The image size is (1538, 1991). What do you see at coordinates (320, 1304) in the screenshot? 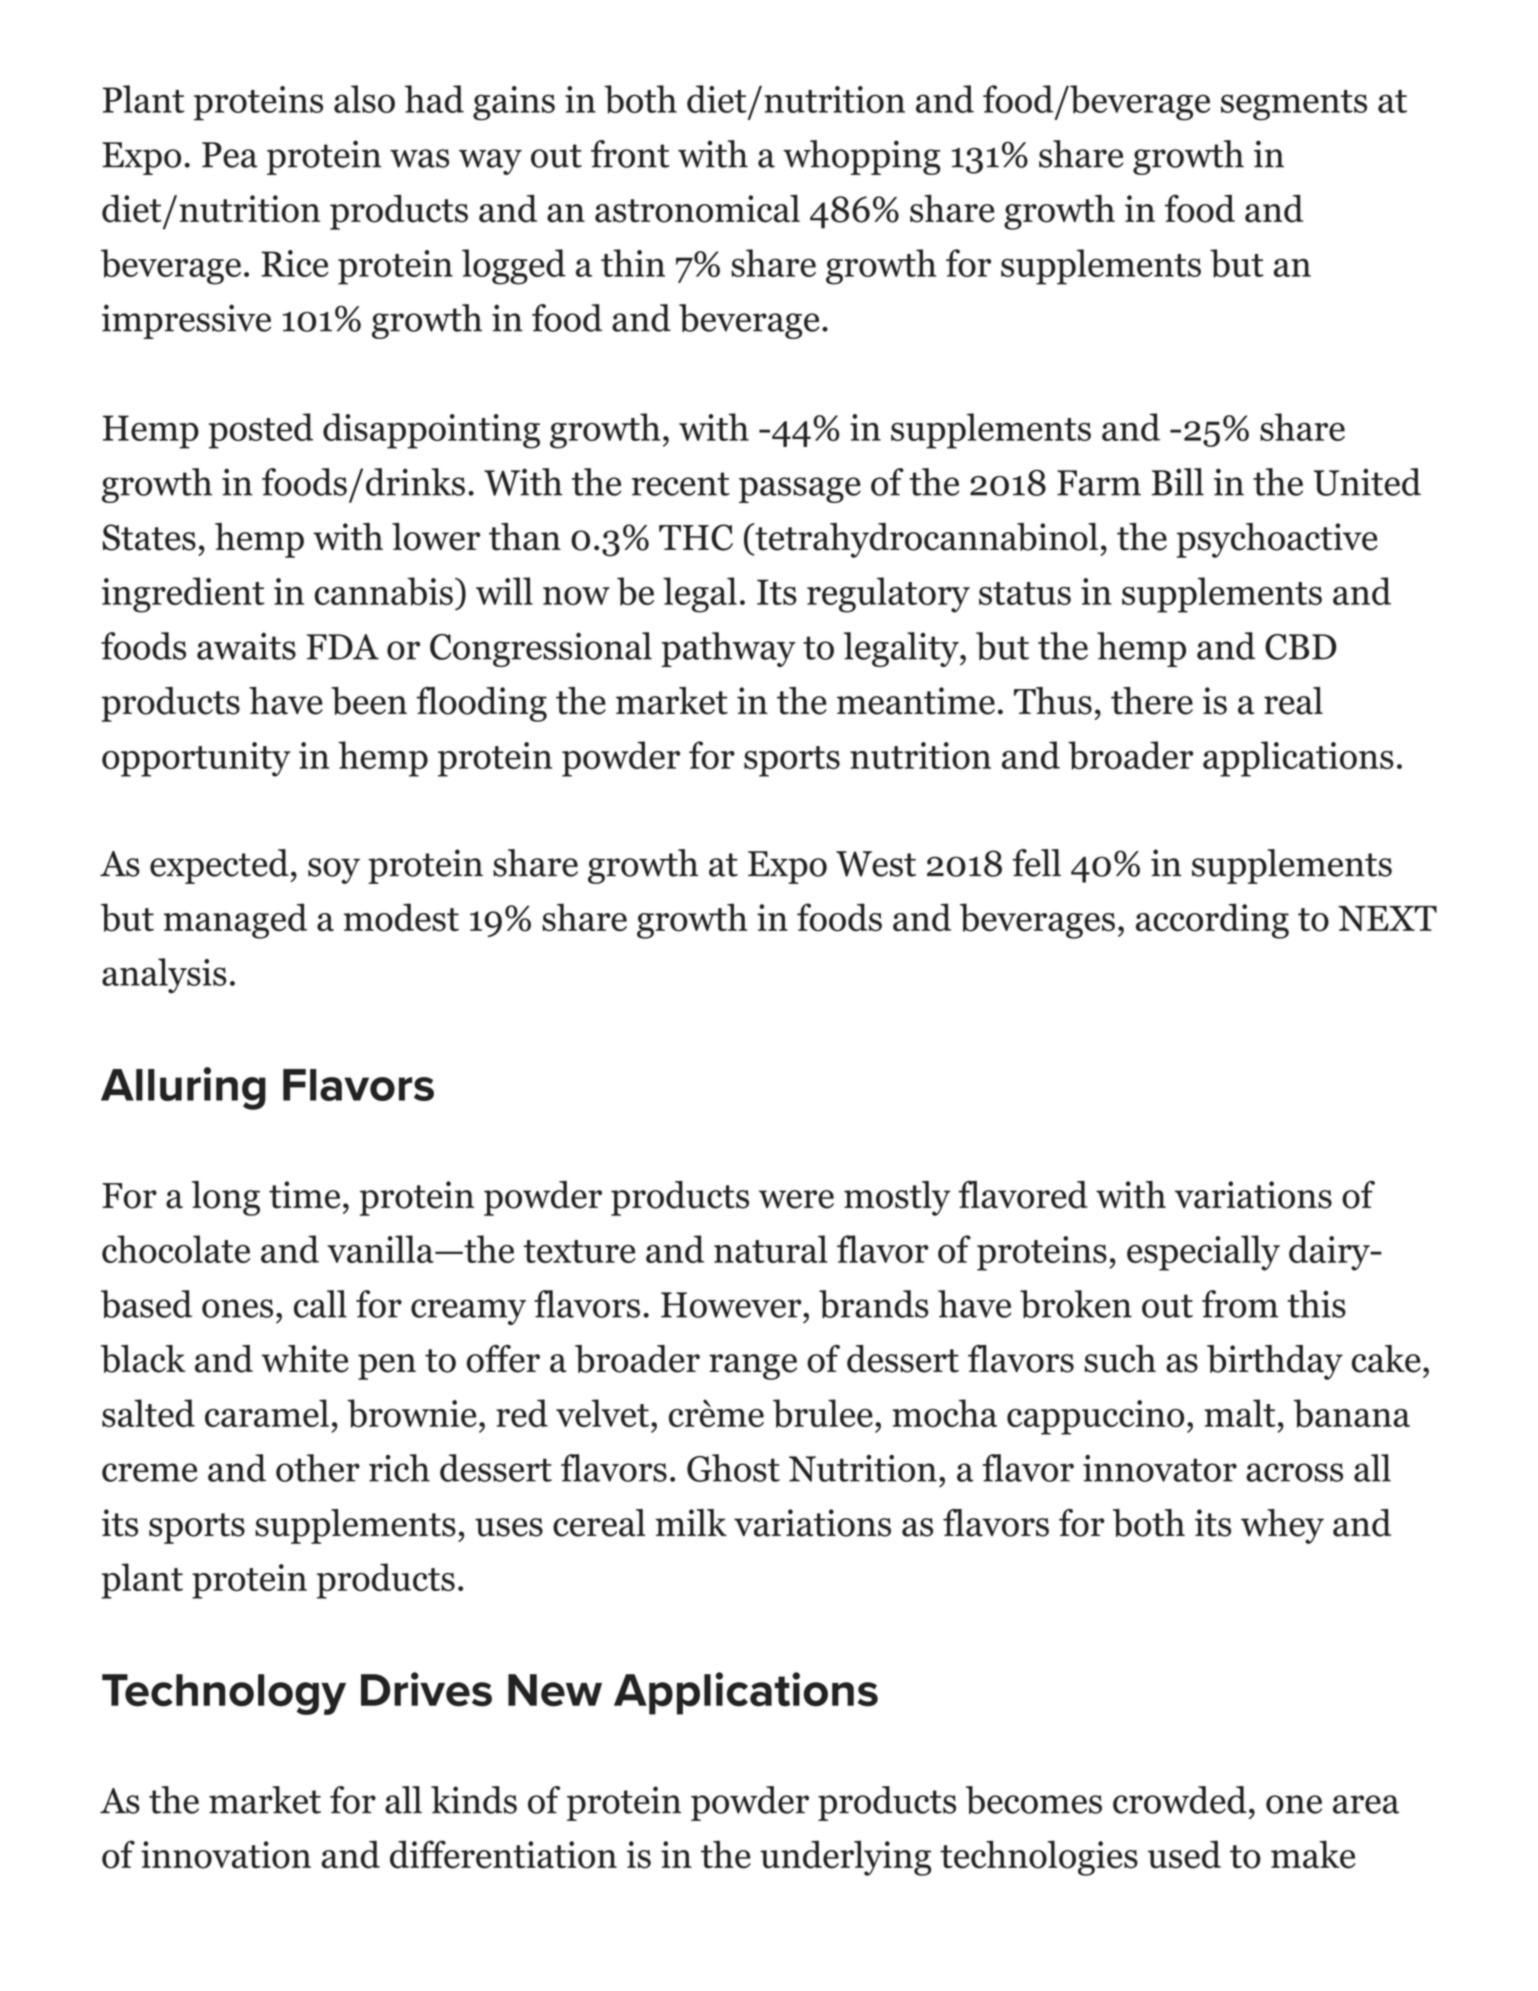
I see `call` at bounding box center [320, 1304].
